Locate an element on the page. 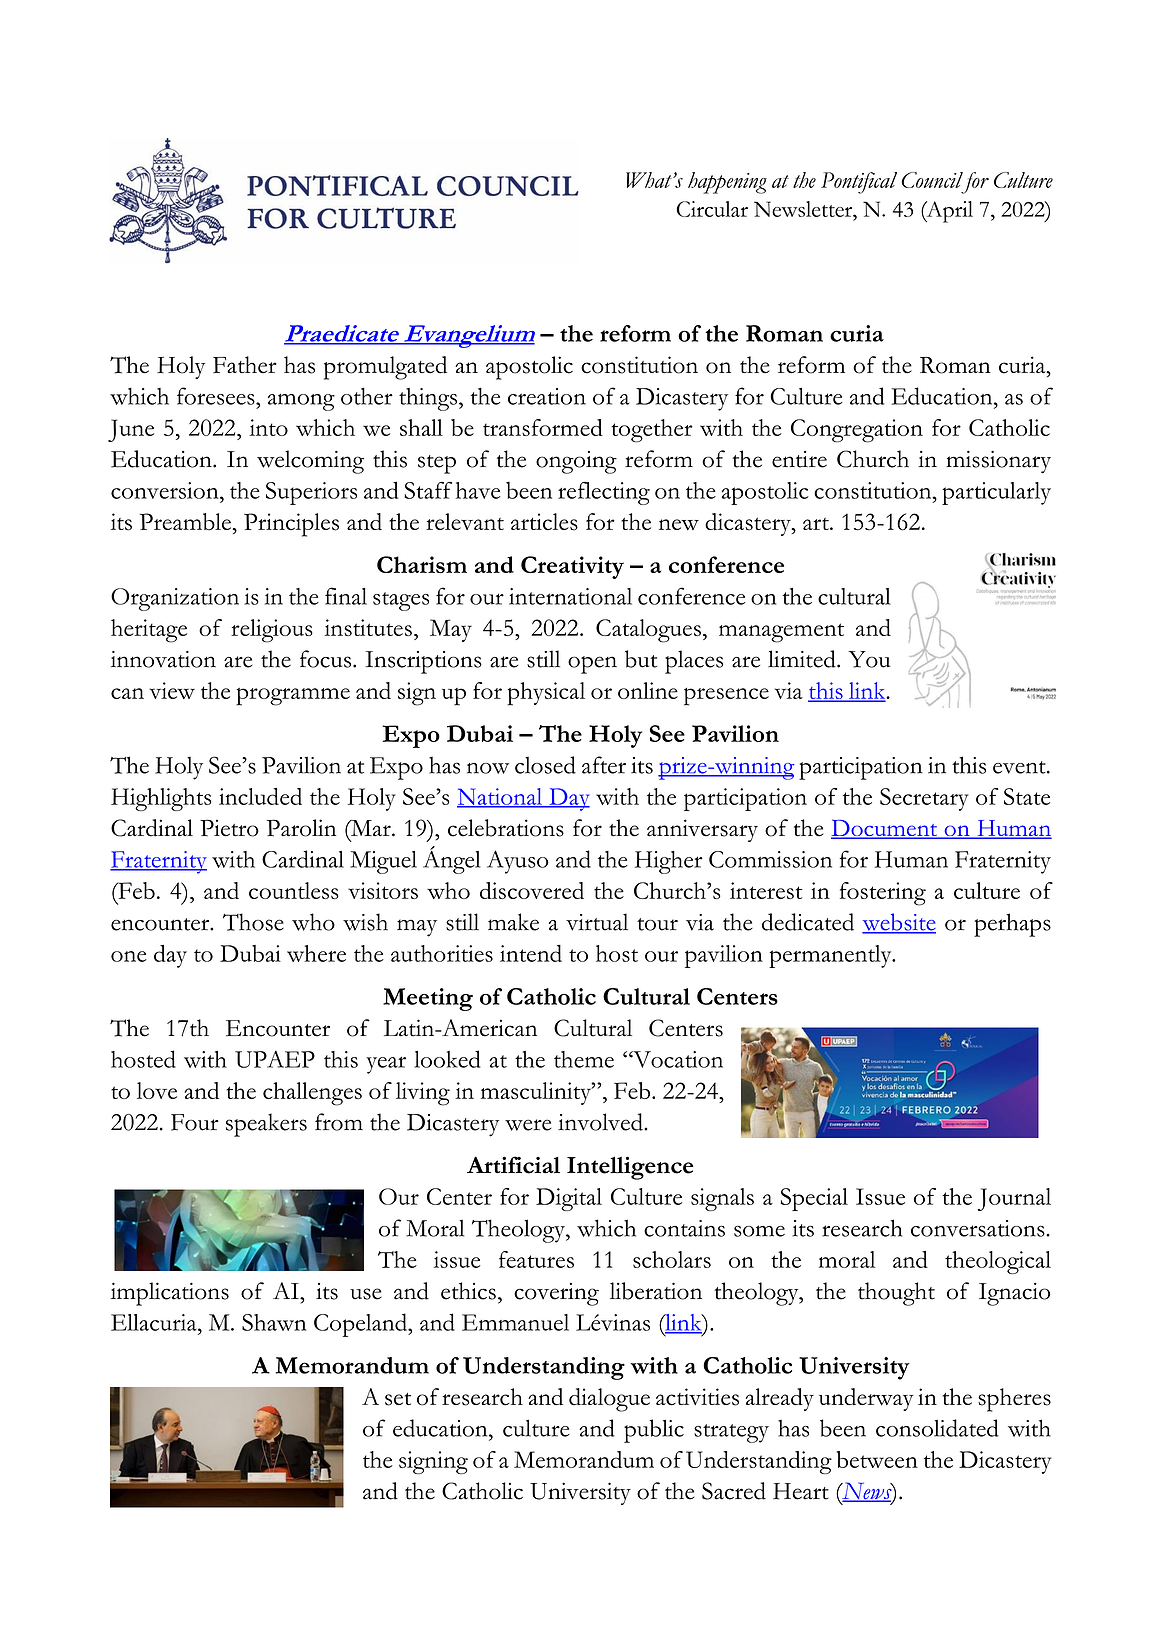 This page has width=1162, height=1643. set is located at coordinates (398, 1399).
